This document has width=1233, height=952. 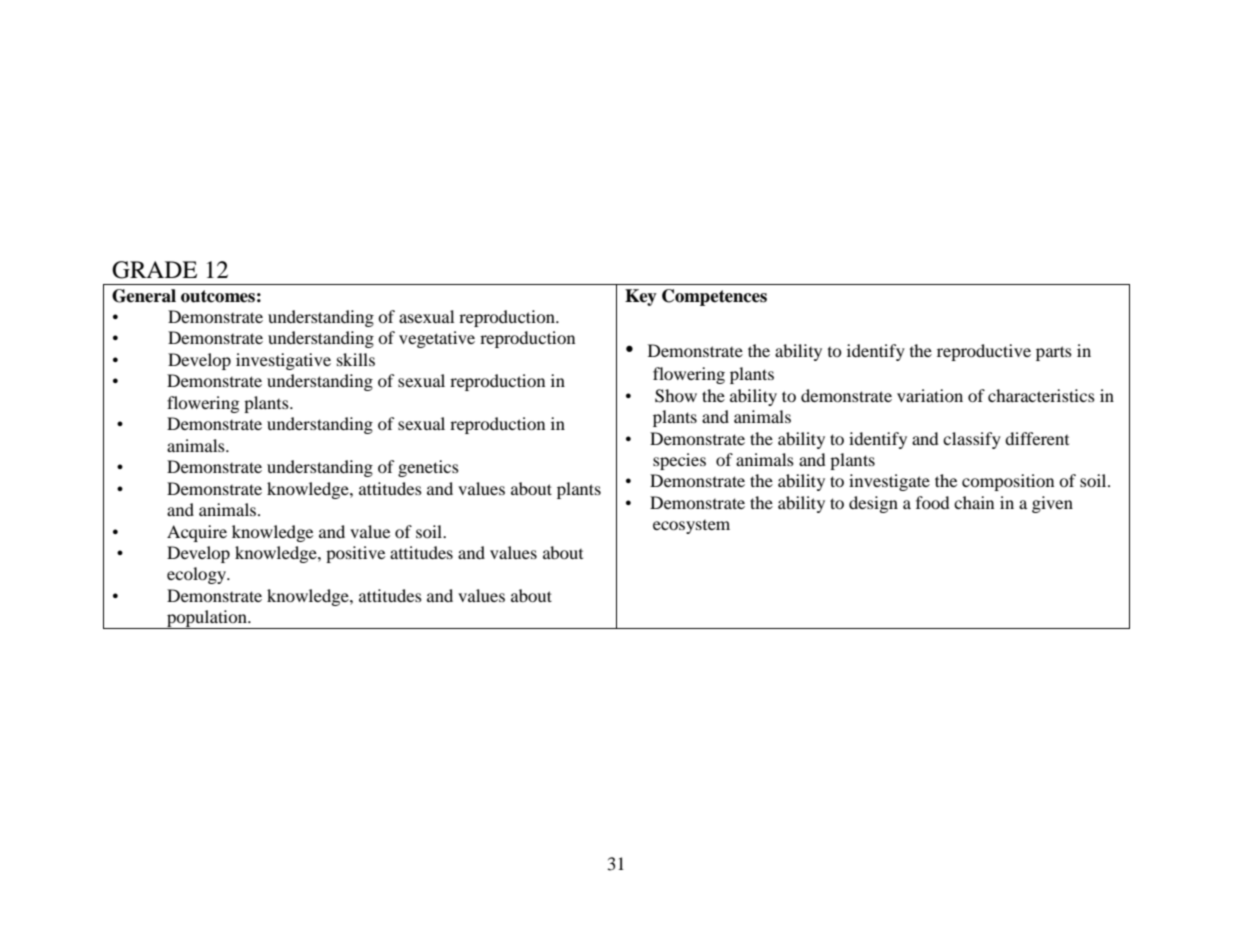 I want to click on Show, so click(x=676, y=396).
